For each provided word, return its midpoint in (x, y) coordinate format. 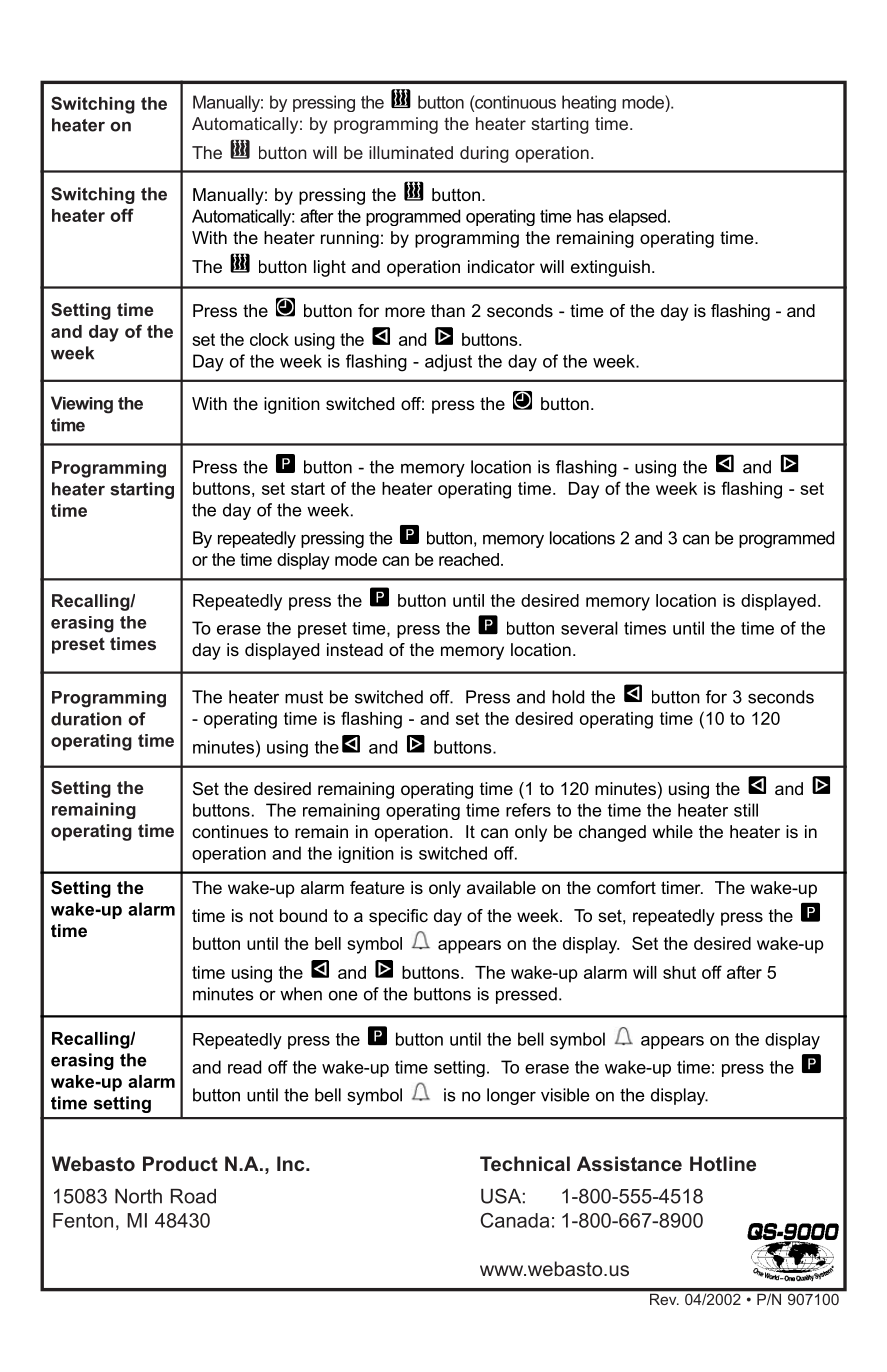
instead (355, 649)
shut (679, 972)
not (262, 915)
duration (86, 719)
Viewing (82, 405)
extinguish (610, 268)
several (589, 628)
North (138, 1196)
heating (589, 103)
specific (398, 917)
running (350, 239)
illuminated (411, 152)
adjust (448, 363)
